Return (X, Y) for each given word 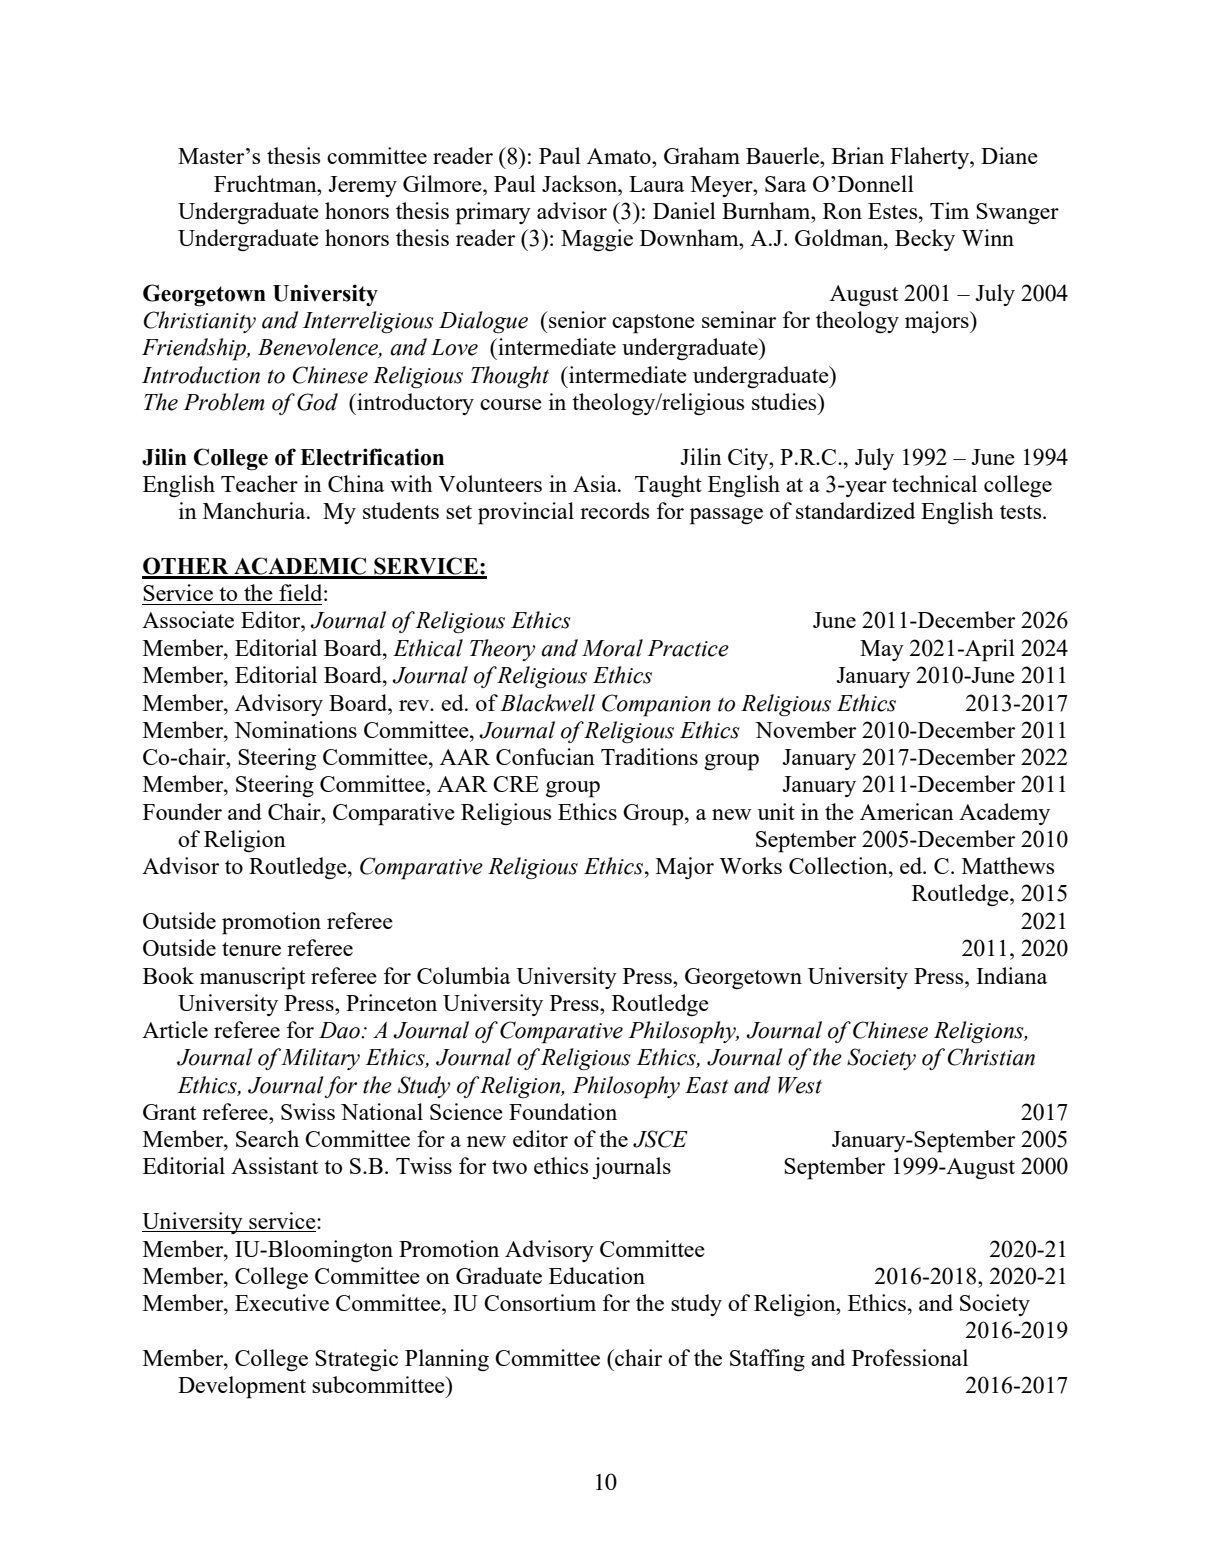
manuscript (252, 978)
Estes (894, 211)
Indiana (1011, 975)
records (614, 510)
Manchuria (255, 510)
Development (242, 1387)
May (882, 650)
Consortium (540, 1302)
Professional (910, 1357)
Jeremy (362, 186)
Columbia (463, 975)
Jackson (581, 183)
